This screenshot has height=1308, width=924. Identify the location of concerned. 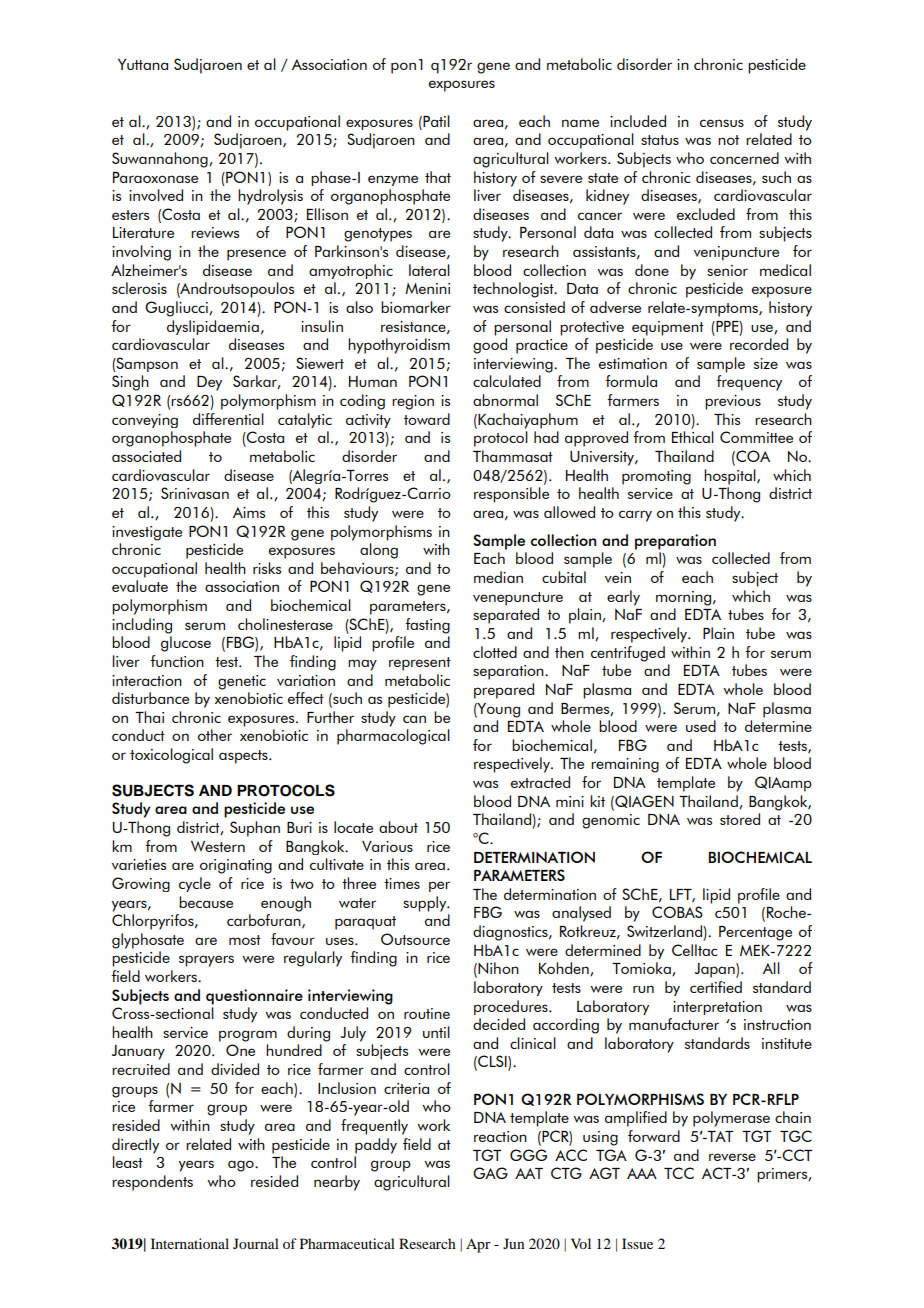
(744, 158).
